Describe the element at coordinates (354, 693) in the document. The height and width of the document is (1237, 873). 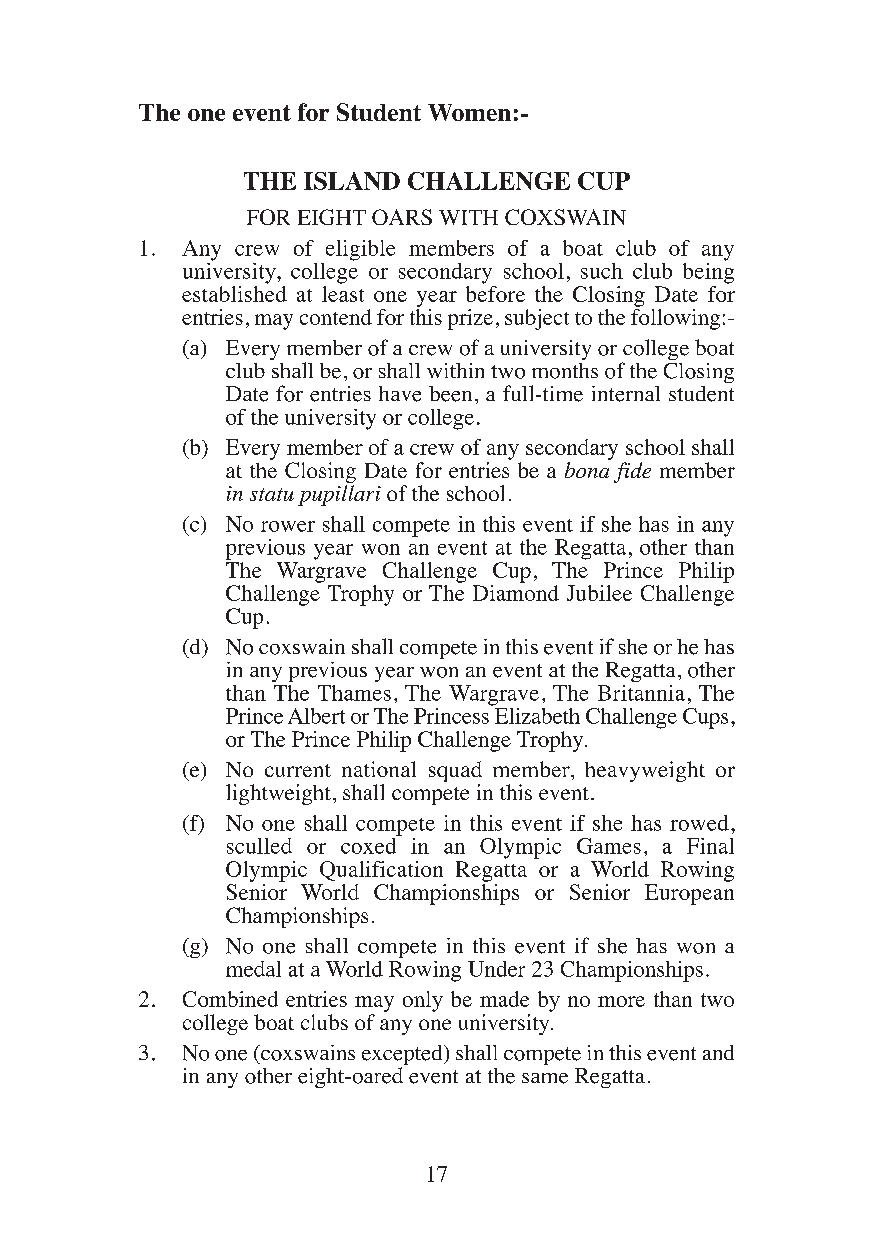
I see `Thames` at that location.
